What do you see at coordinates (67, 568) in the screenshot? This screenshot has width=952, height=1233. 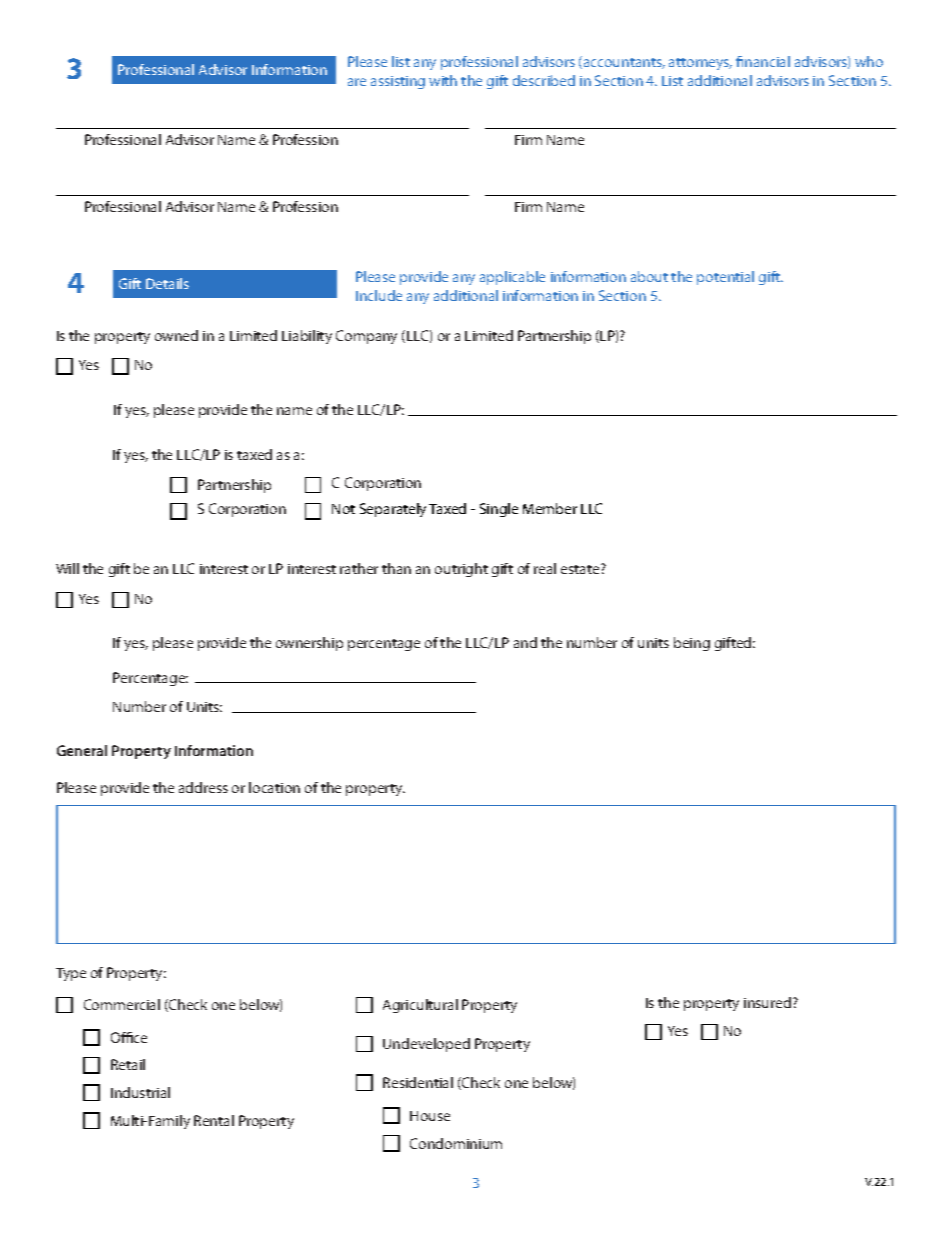 I see `Will` at bounding box center [67, 568].
